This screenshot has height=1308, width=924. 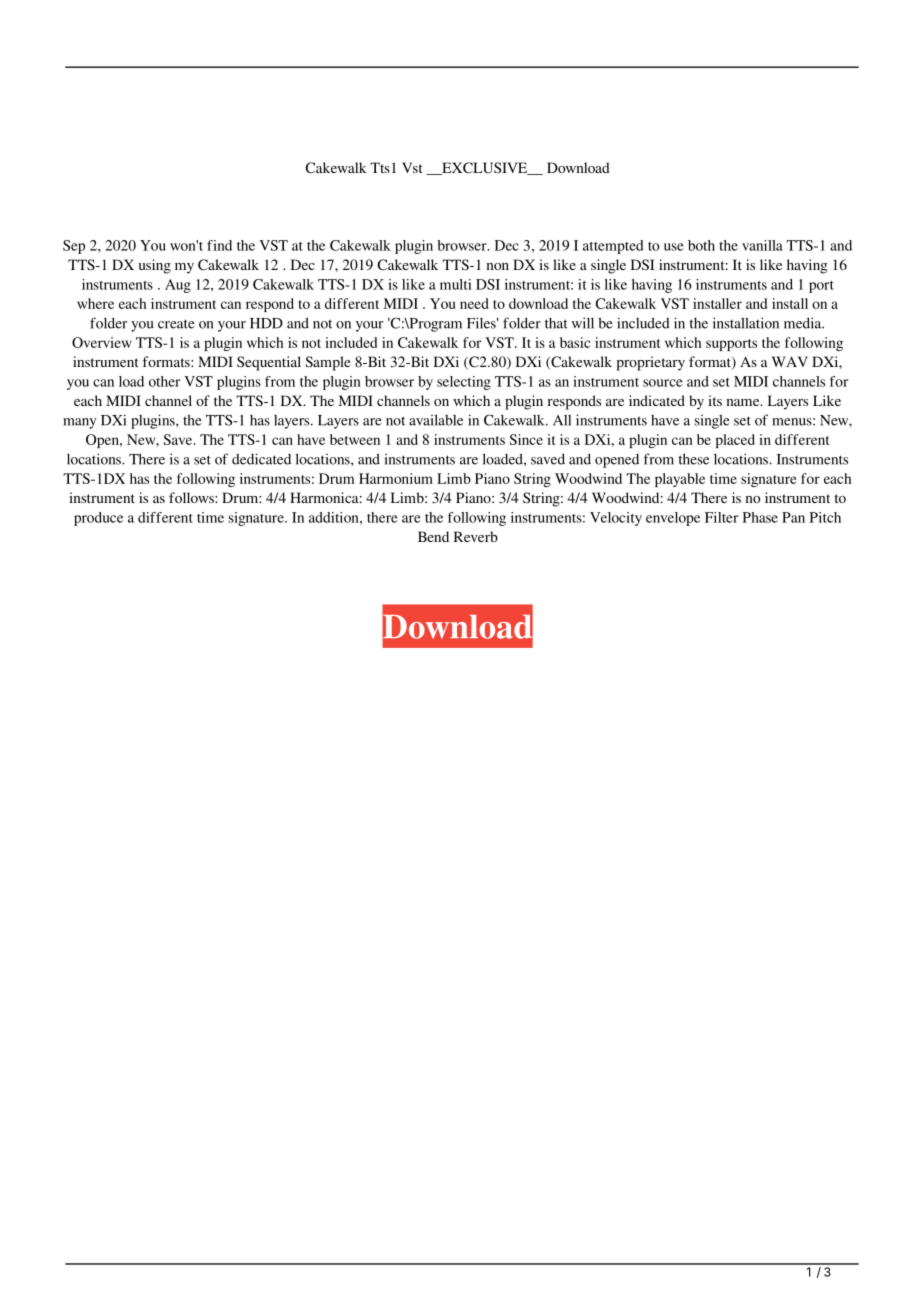 What do you see at coordinates (98, 519) in the screenshot?
I see `produce` at bounding box center [98, 519].
